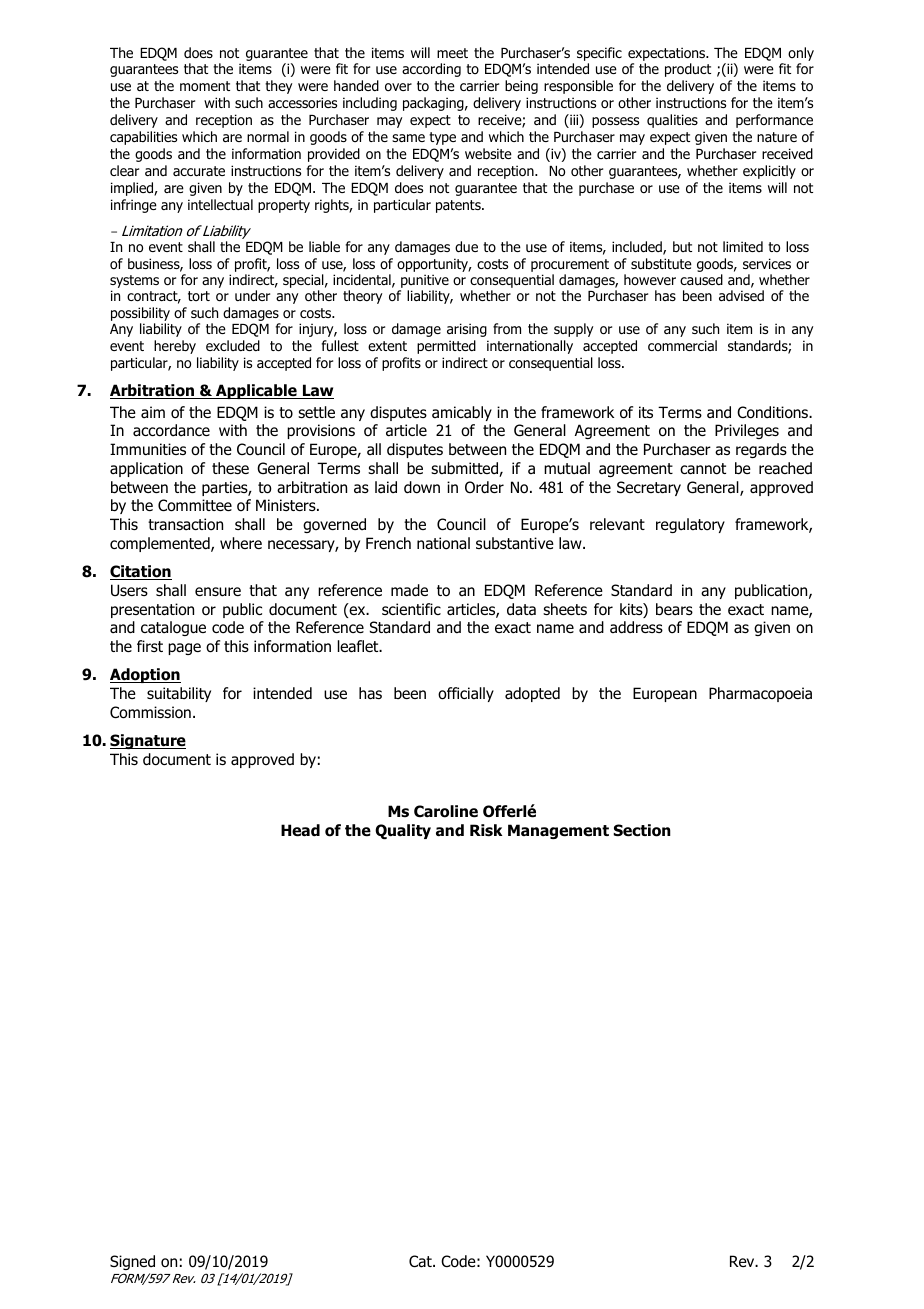 This document has width=924, height=1309. What do you see at coordinates (486, 830) in the document?
I see `Risk` at bounding box center [486, 830].
